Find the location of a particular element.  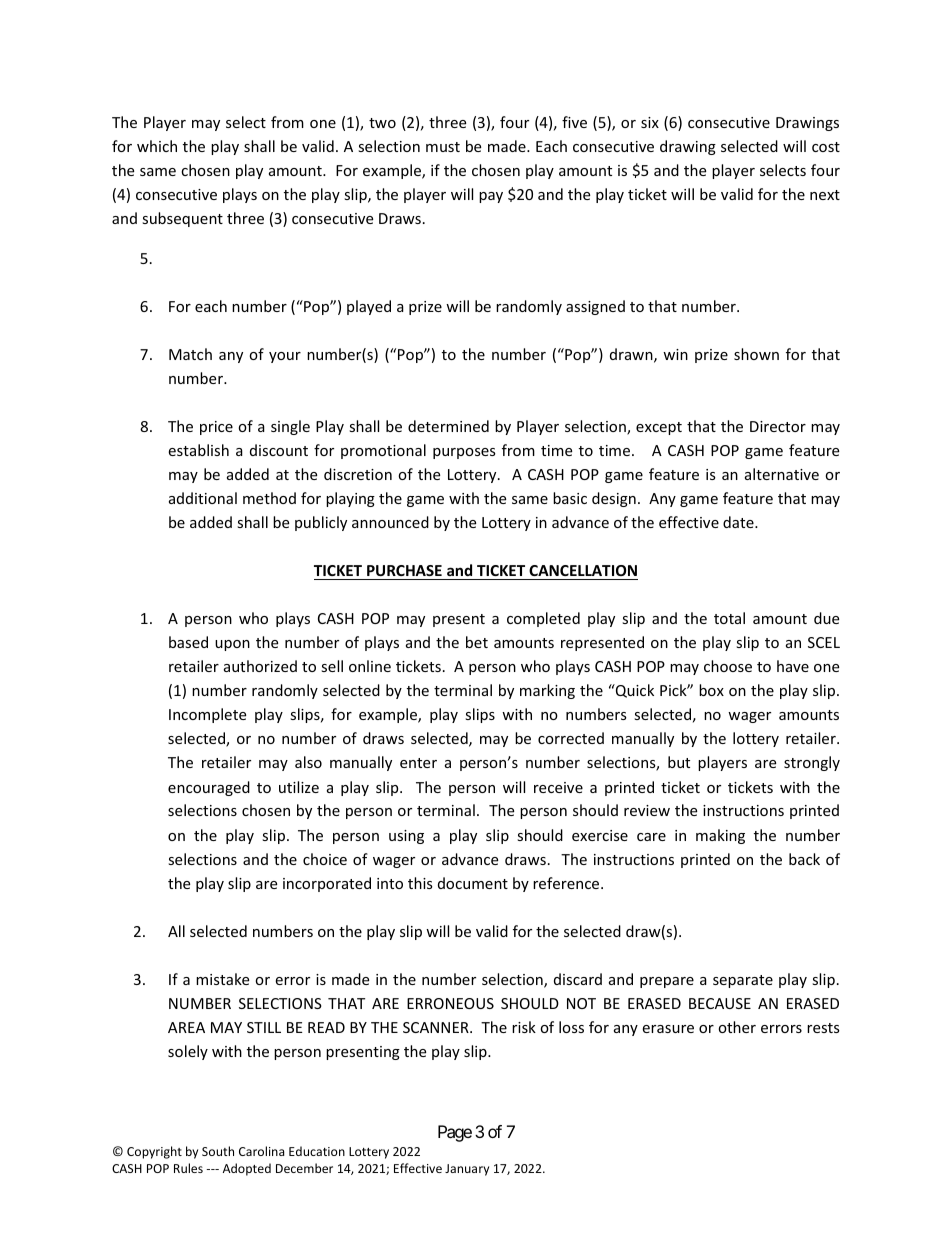

cost is located at coordinates (826, 147).
